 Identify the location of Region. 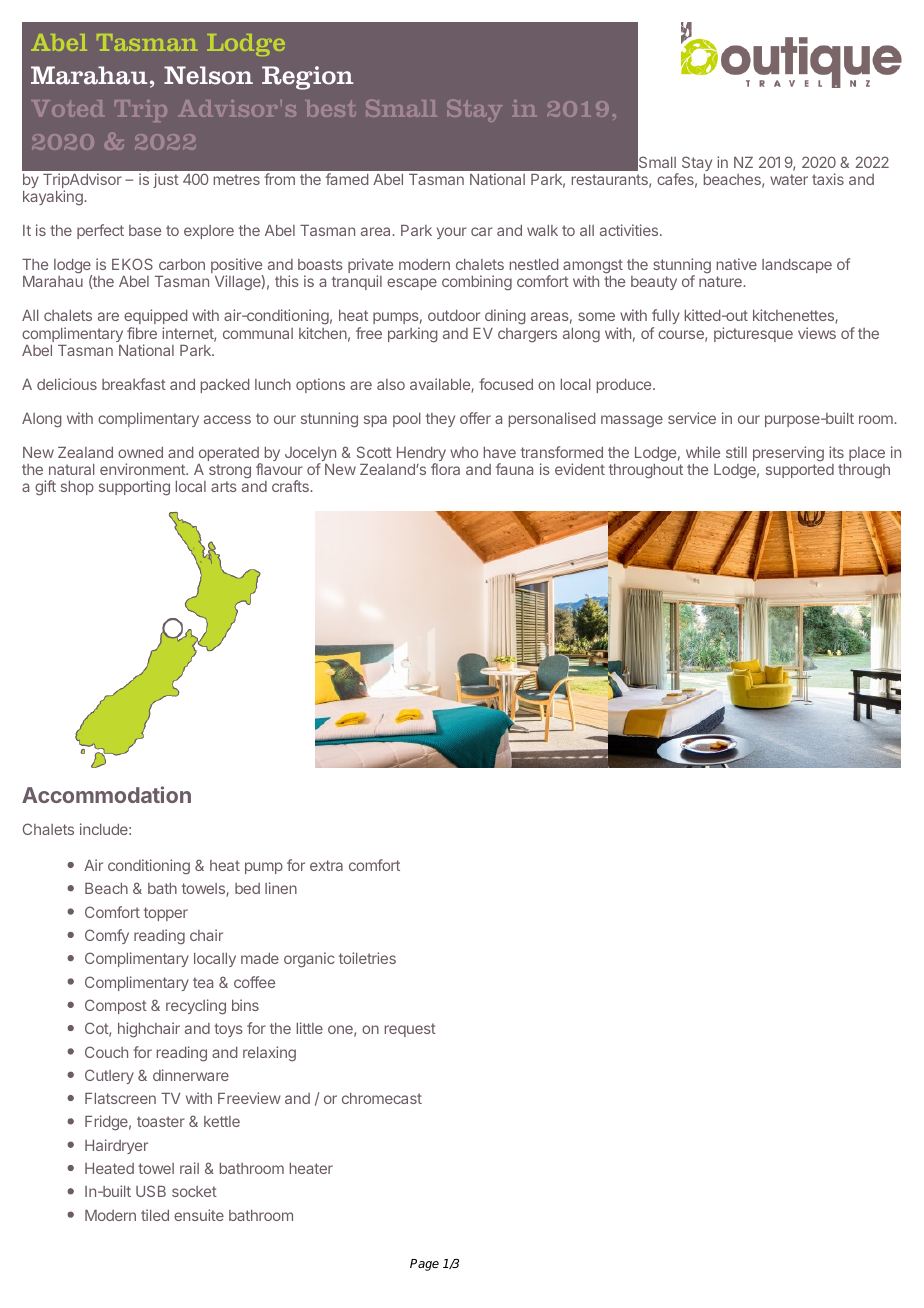
(308, 78).
